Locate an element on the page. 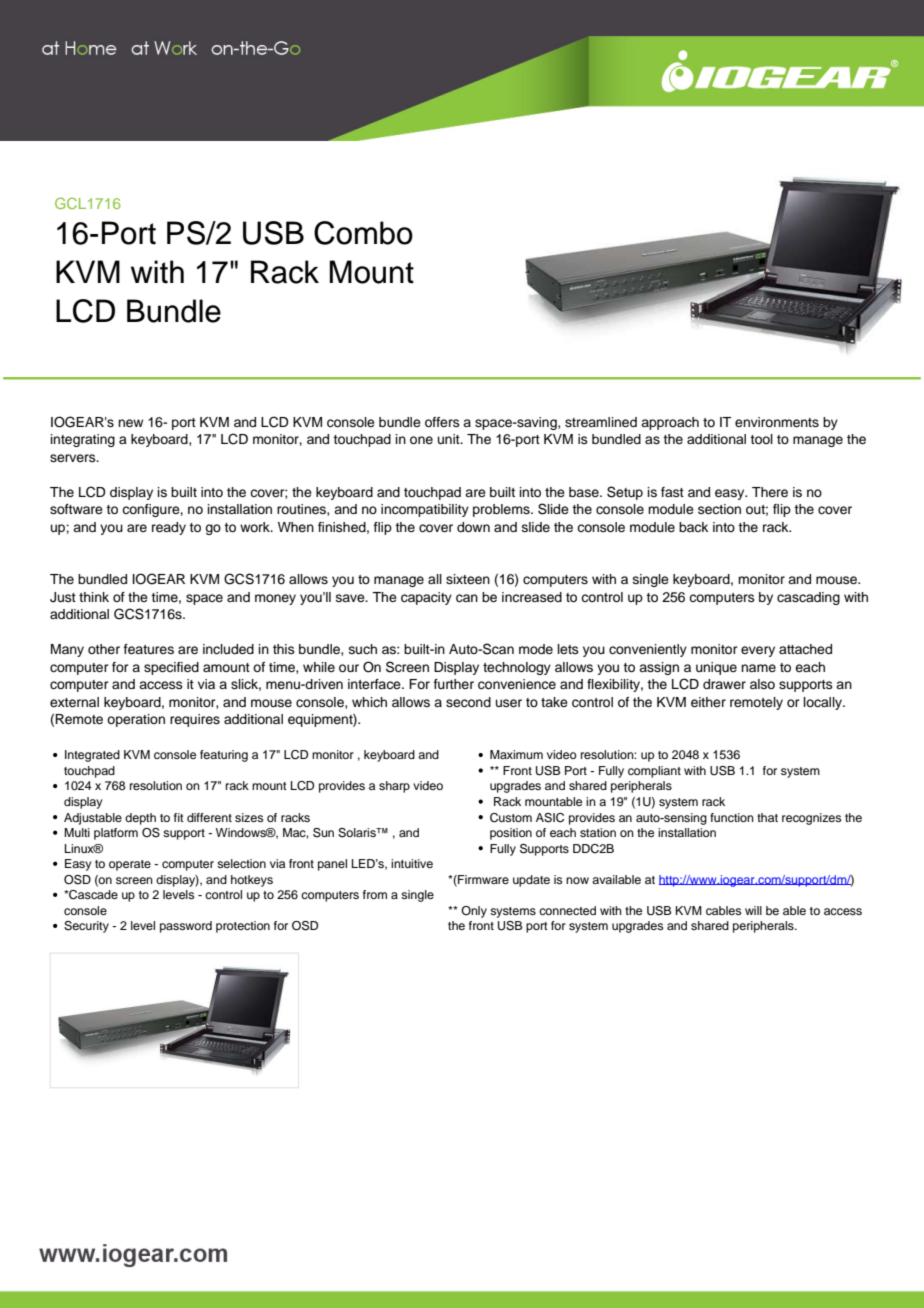 The height and width of the document is (1308, 924). environments is located at coordinates (777, 422).
